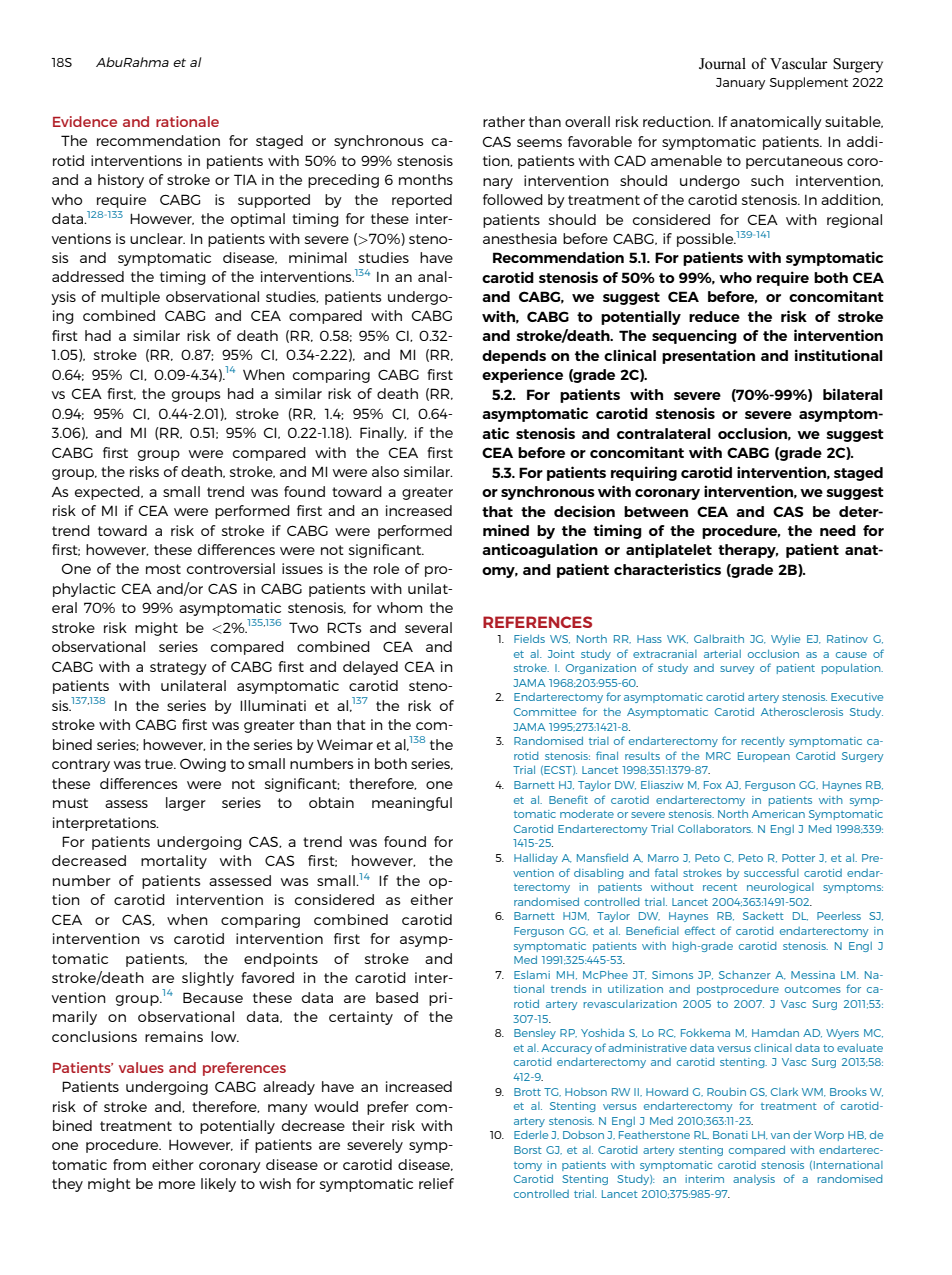  Describe the element at coordinates (504, 121) in the screenshot. I see `rather` at that location.
